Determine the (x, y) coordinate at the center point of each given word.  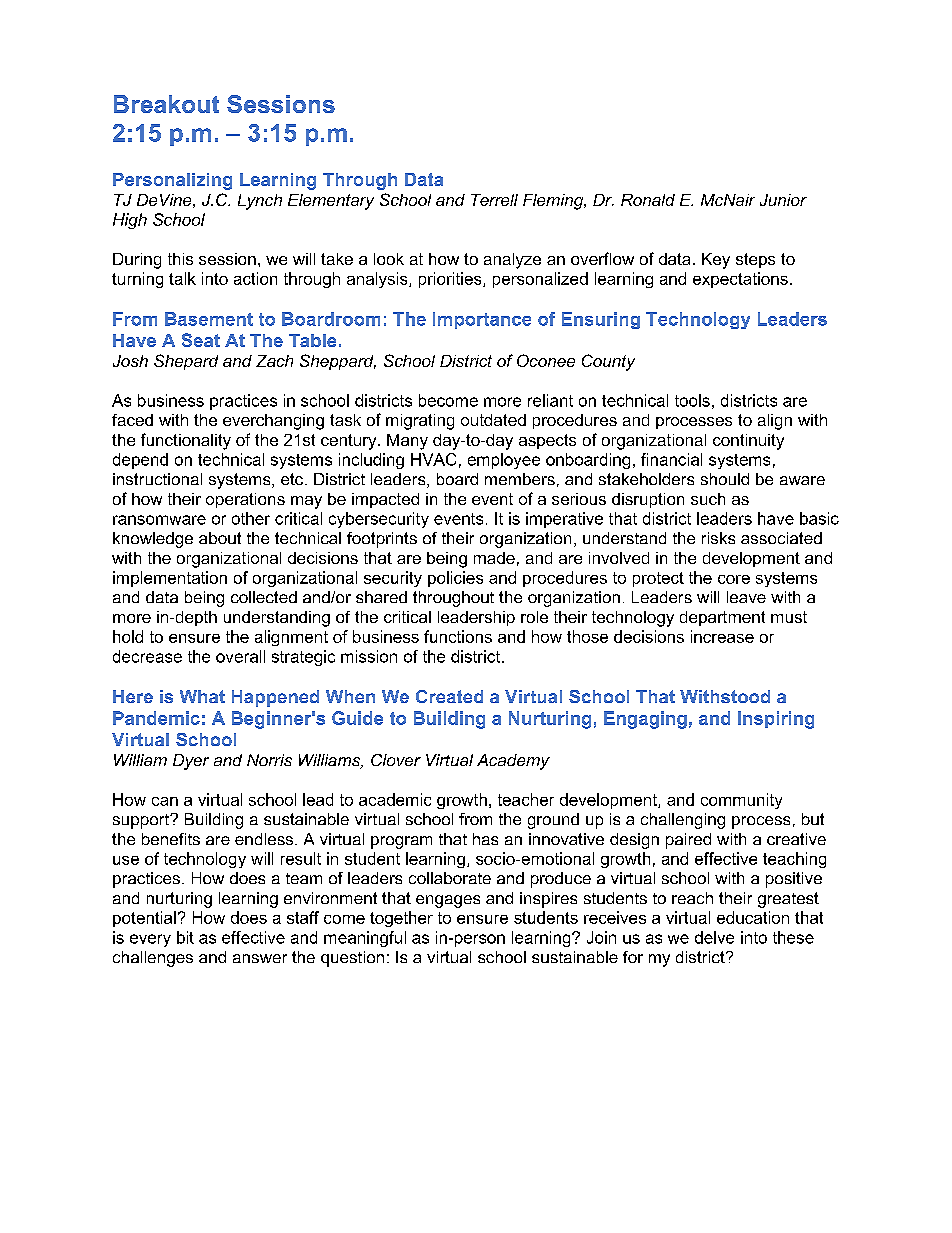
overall (240, 656)
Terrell (494, 200)
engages (448, 901)
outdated (493, 420)
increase (722, 636)
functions (458, 636)
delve (714, 937)
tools (692, 400)
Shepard (186, 362)
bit (185, 937)
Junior (783, 200)
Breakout (166, 104)
